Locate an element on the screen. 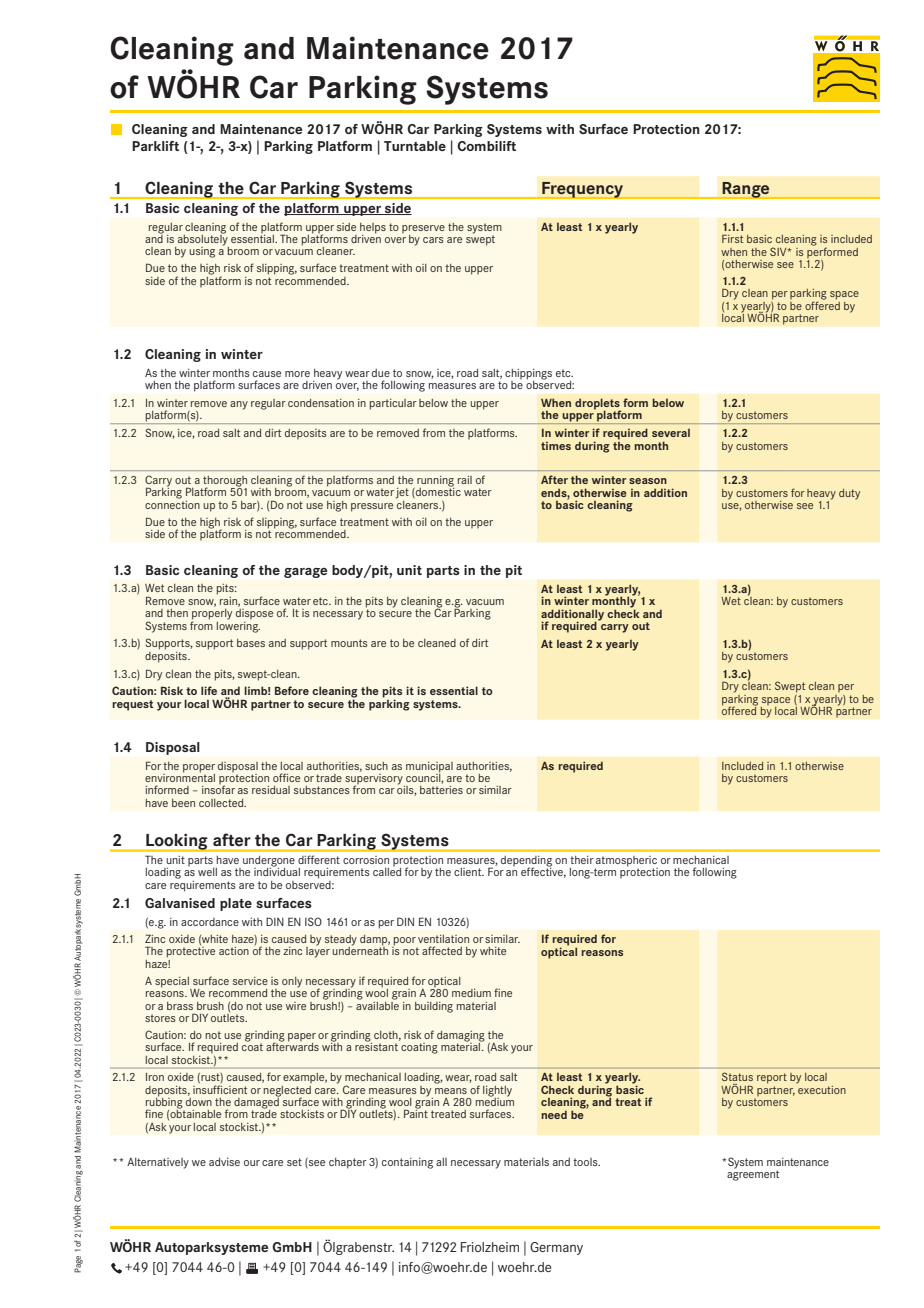 The height and width of the screenshot is (1308, 924). advise is located at coordinates (224, 1162).
